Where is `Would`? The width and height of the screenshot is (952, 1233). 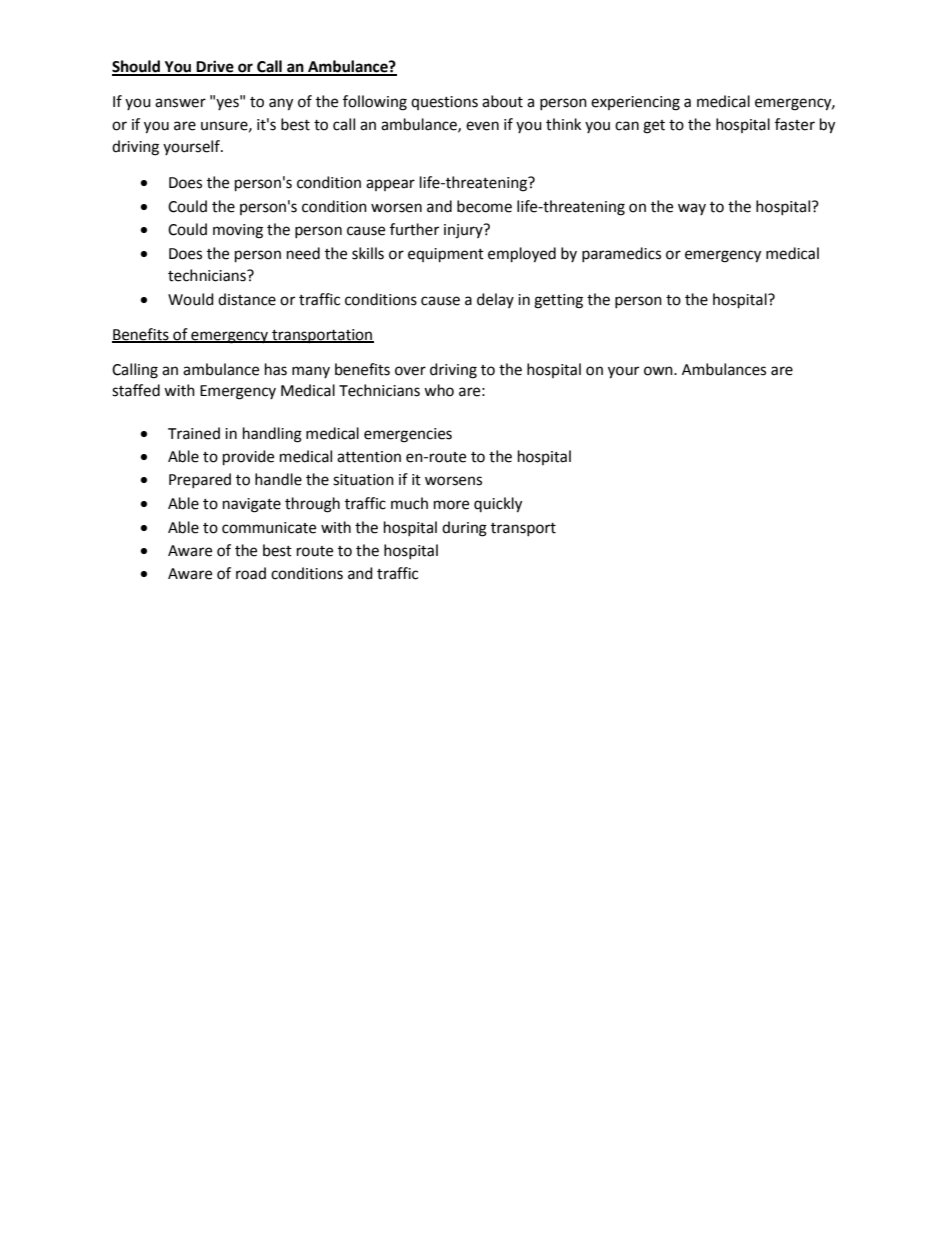 Would is located at coordinates (191, 299).
